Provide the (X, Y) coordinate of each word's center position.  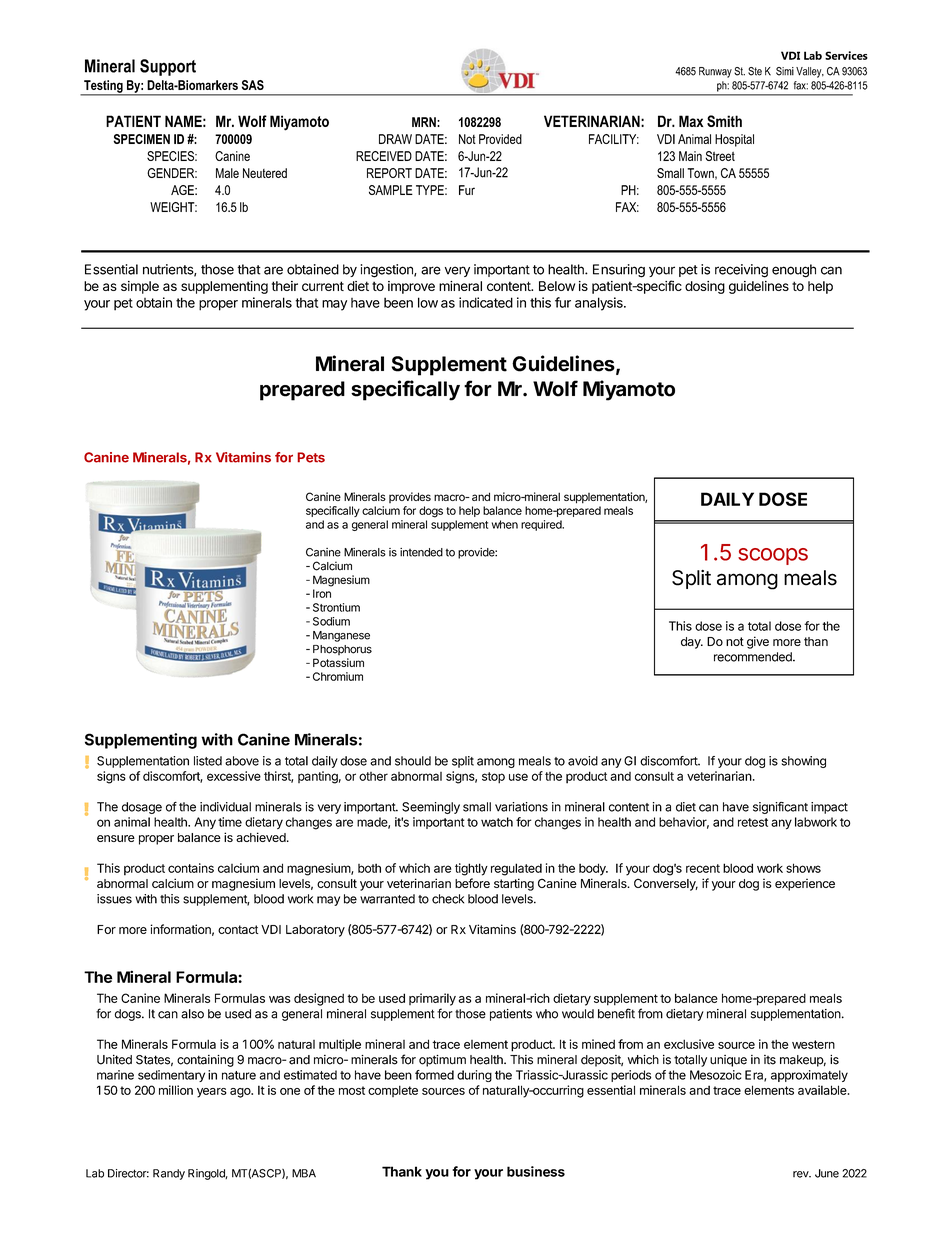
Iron (322, 593)
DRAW (395, 139)
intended (421, 552)
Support (168, 67)
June (827, 1173)
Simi (785, 71)
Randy (169, 1174)
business (536, 1171)
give (758, 642)
